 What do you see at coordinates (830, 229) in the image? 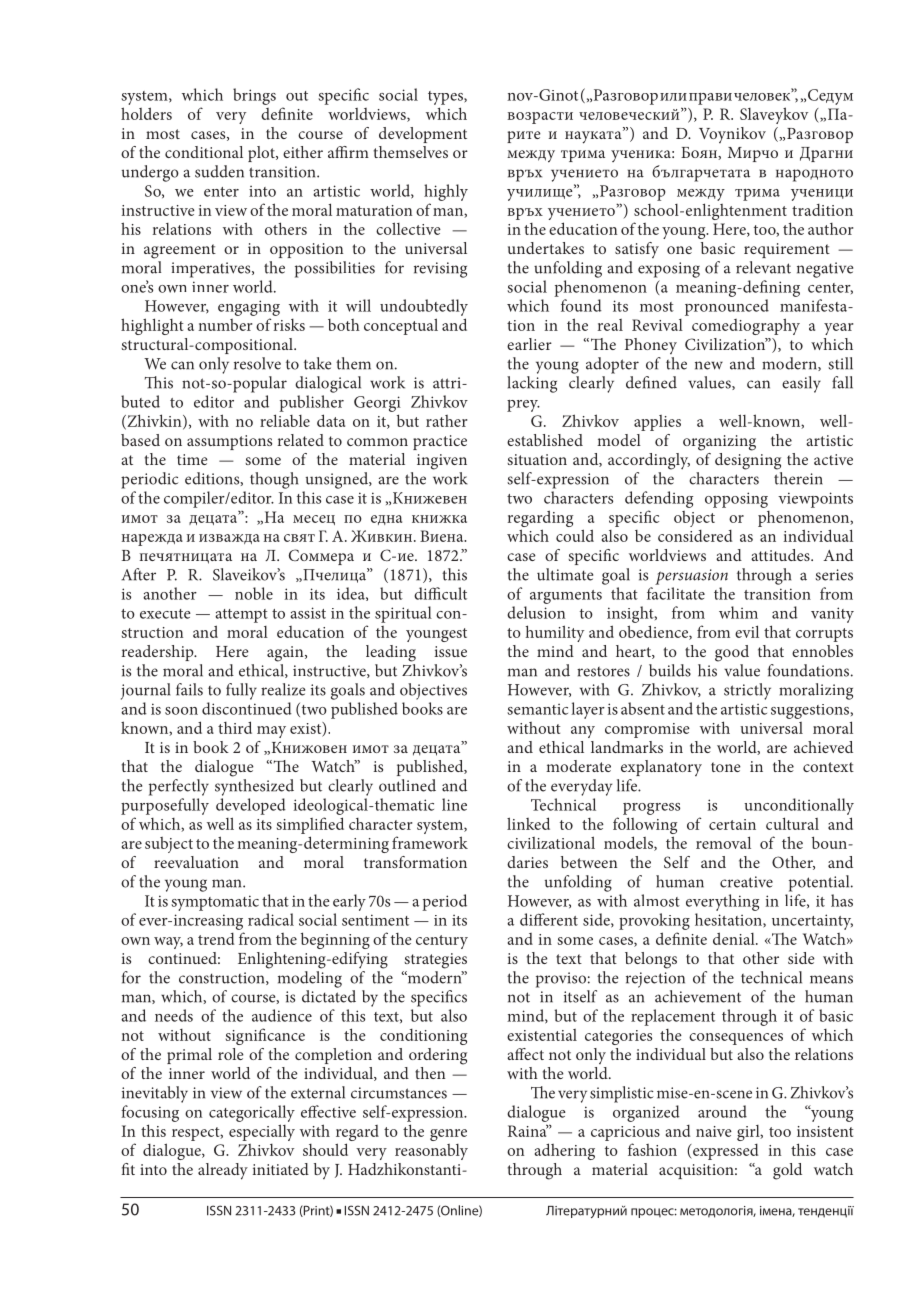
I see `author` at bounding box center [830, 229].
